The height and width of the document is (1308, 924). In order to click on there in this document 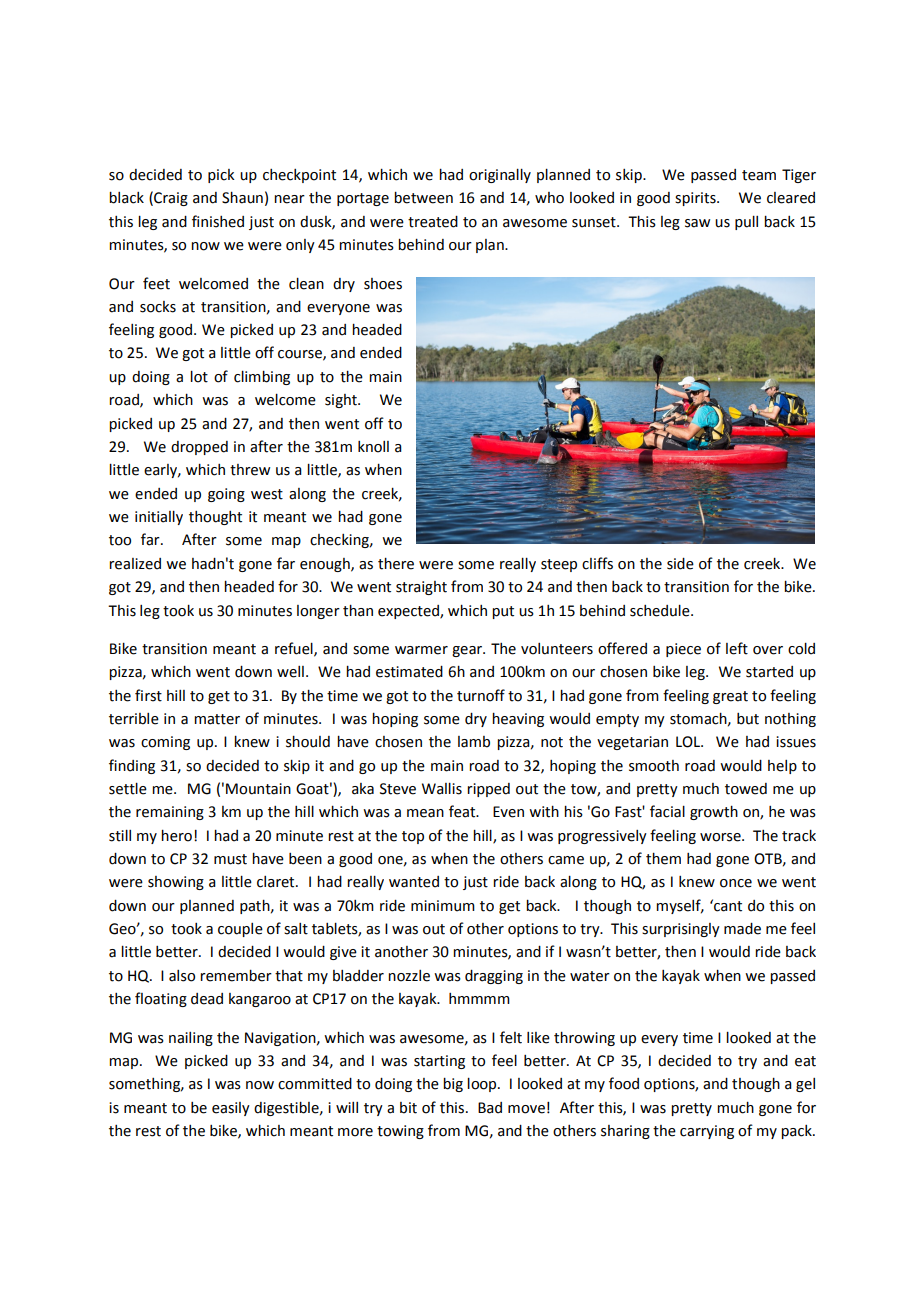, I will do `click(396, 564)`.
